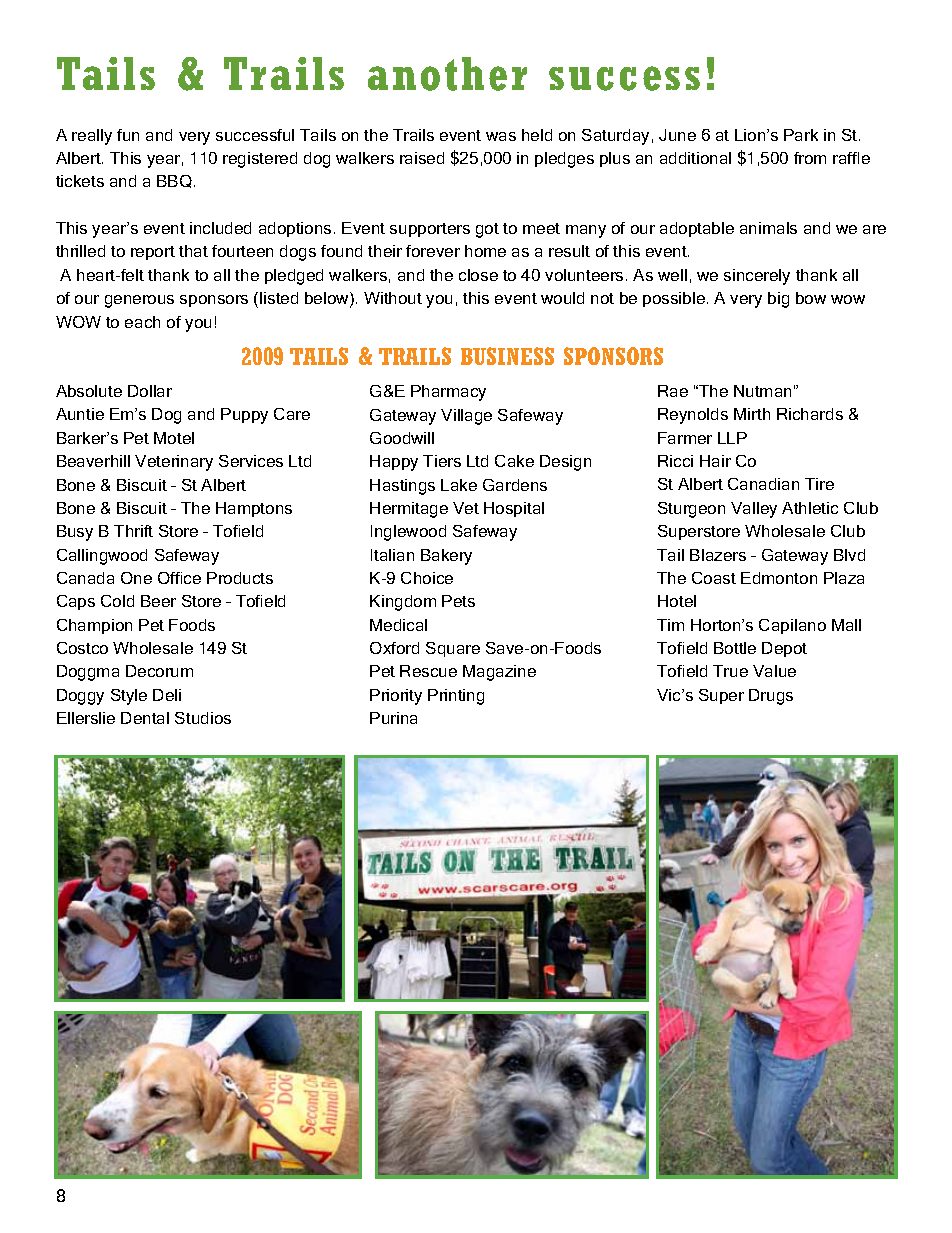  I want to click on fun, so click(128, 135).
